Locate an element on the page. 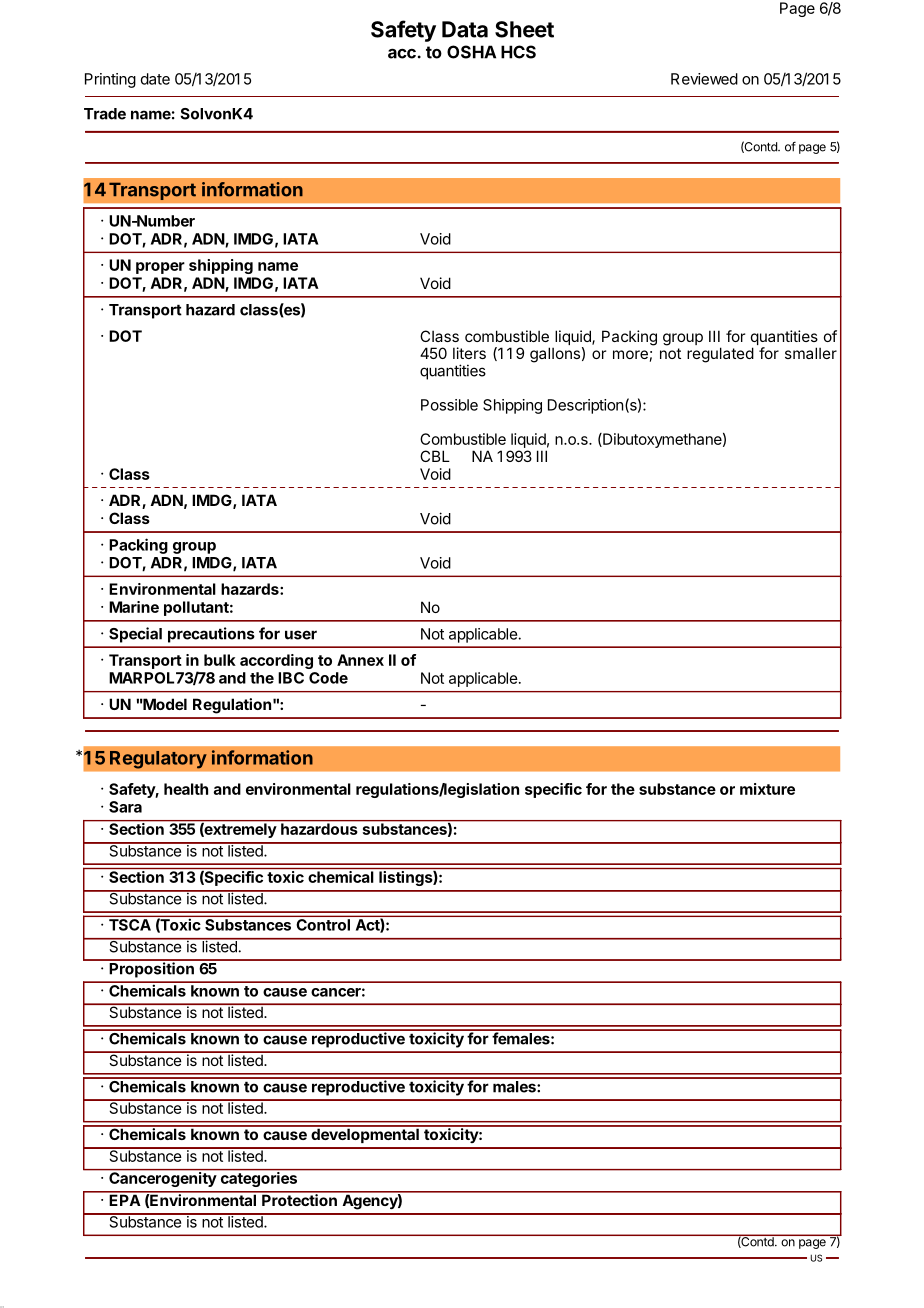 This page has width=924, height=1308. regulated is located at coordinates (720, 355).
